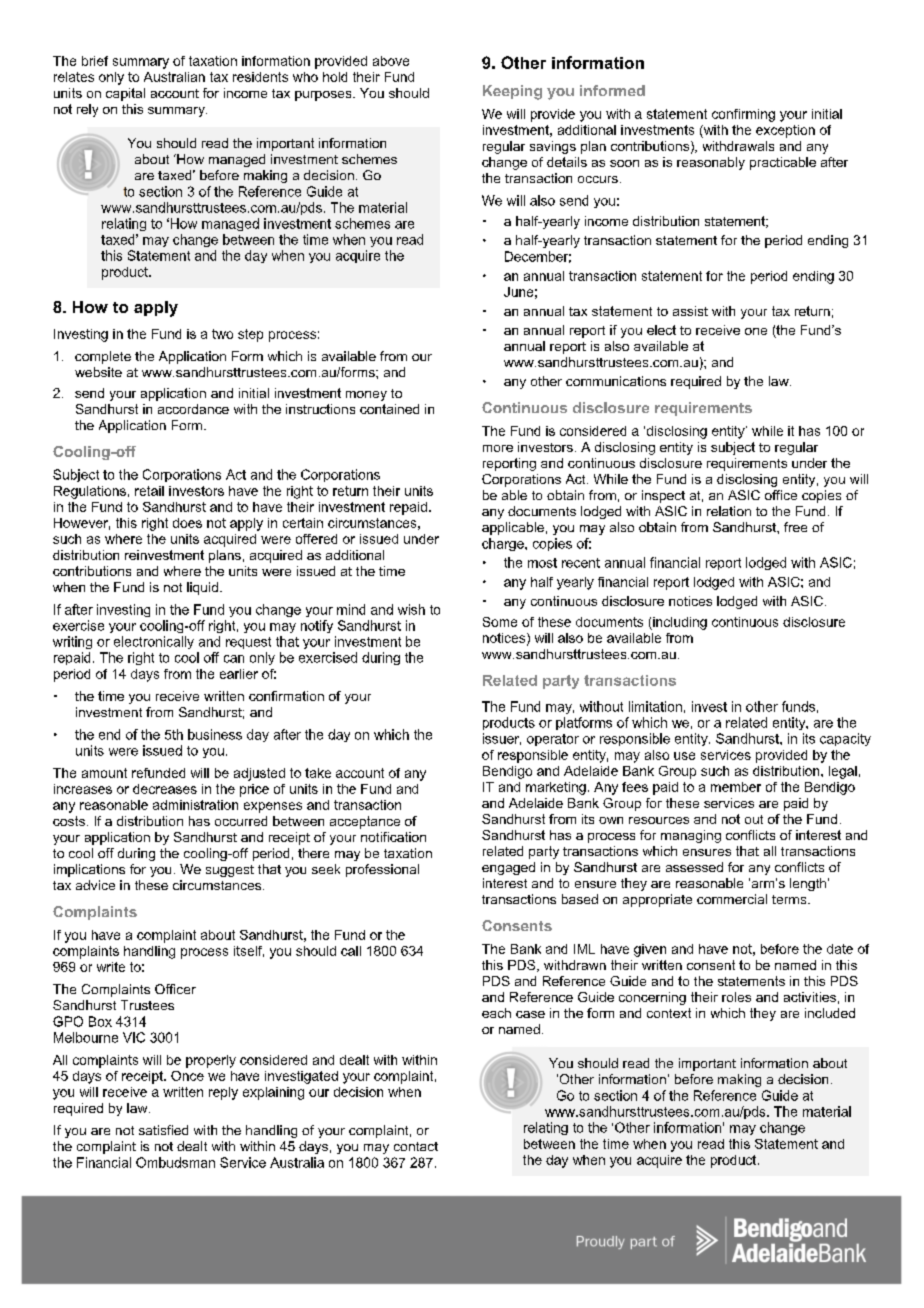 Image resolution: width=924 pixels, height=1308 pixels. What do you see at coordinates (163, 1130) in the image?
I see `satisfied` at bounding box center [163, 1130].
